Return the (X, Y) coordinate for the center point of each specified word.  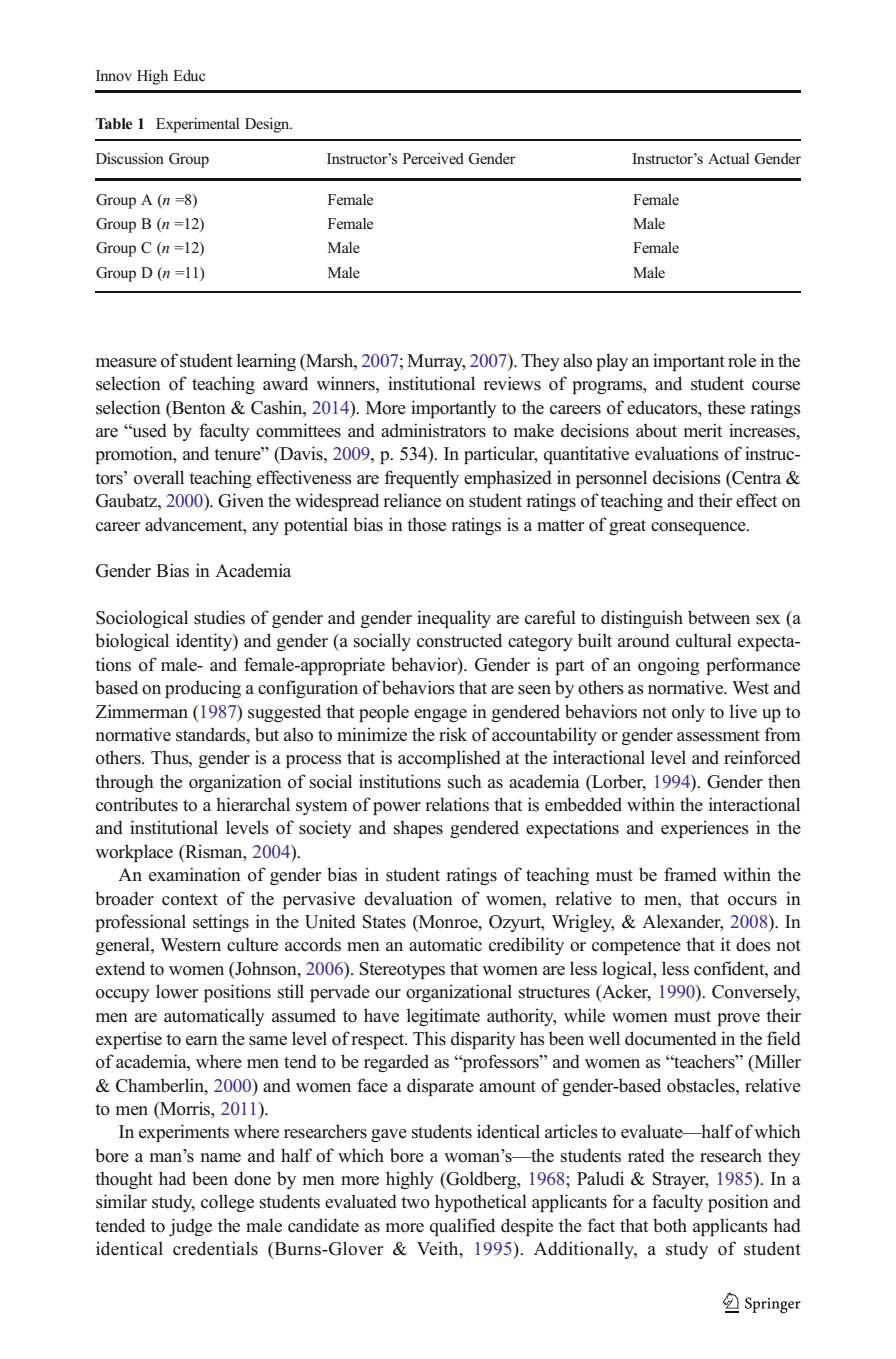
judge (190, 1227)
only (688, 713)
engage (440, 715)
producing (203, 689)
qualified (462, 1227)
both (670, 1225)
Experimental (197, 125)
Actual (728, 158)
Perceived (433, 158)
